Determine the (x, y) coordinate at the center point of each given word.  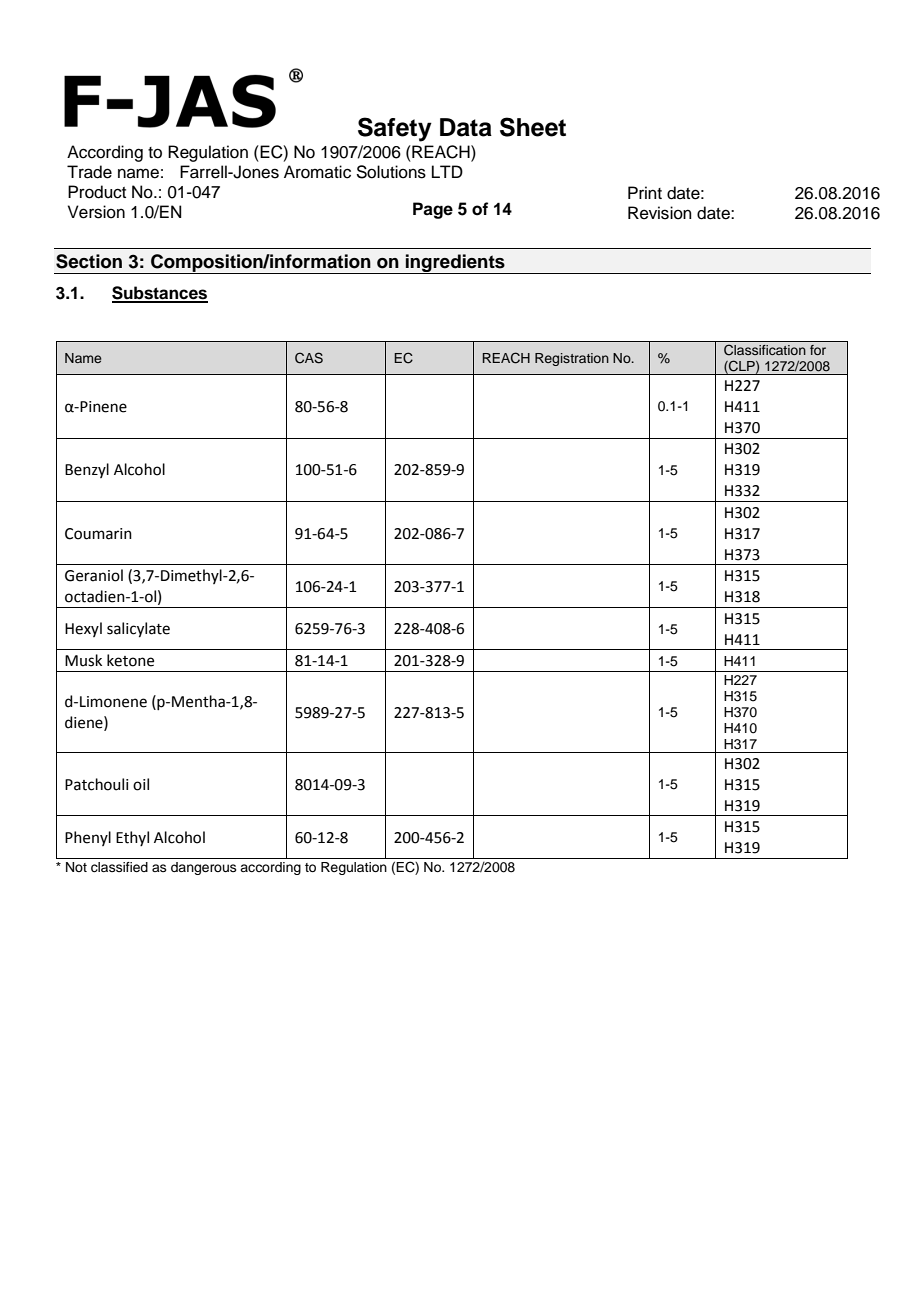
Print (645, 192)
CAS (309, 358)
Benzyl (87, 470)
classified (119, 867)
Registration (572, 359)
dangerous (204, 868)
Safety (395, 129)
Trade (89, 172)
